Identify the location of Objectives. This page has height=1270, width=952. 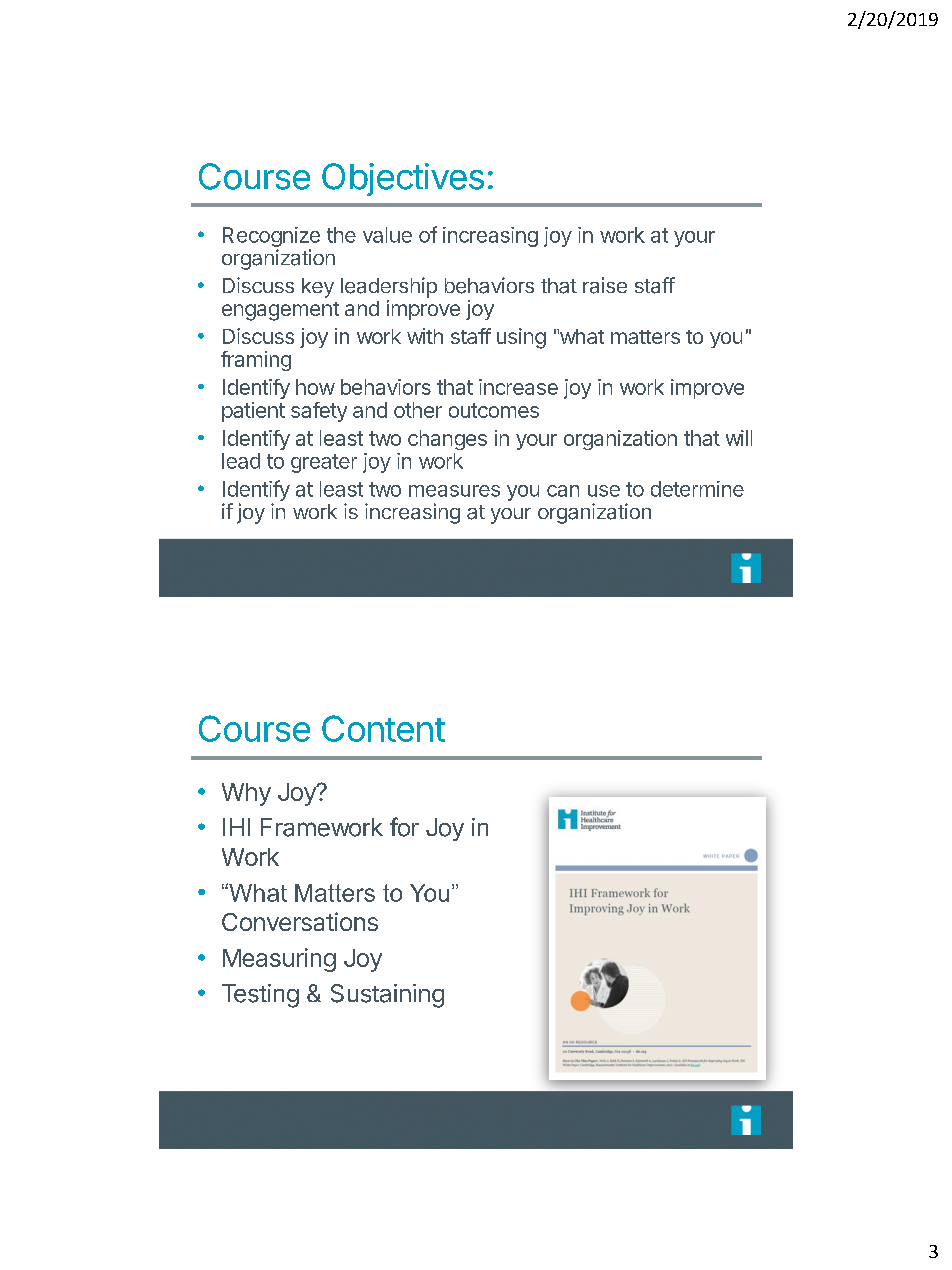
(403, 179).
